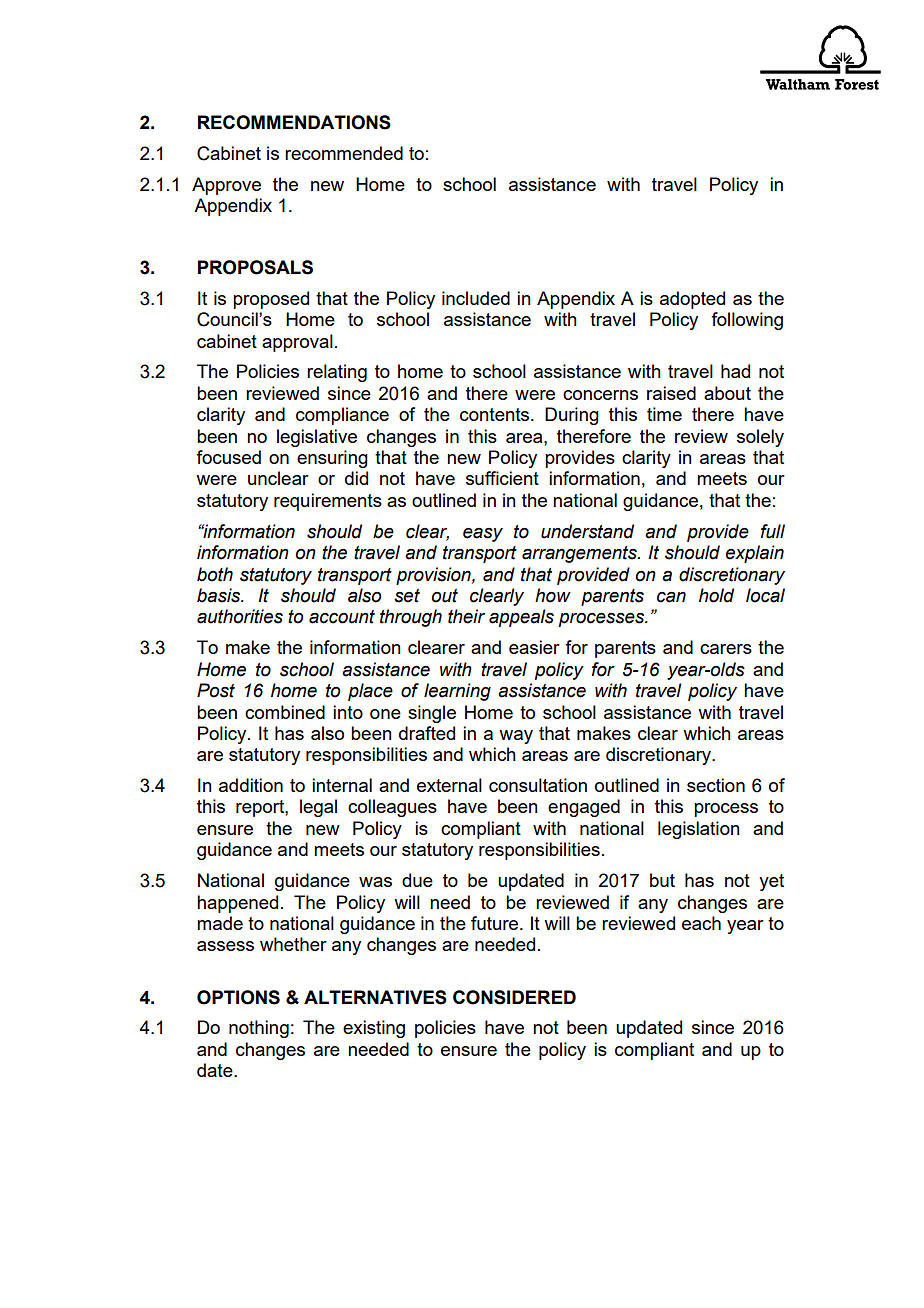 Image resolution: width=924 pixels, height=1308 pixels. Describe the element at coordinates (692, 300) in the image. I see `adopted` at that location.
